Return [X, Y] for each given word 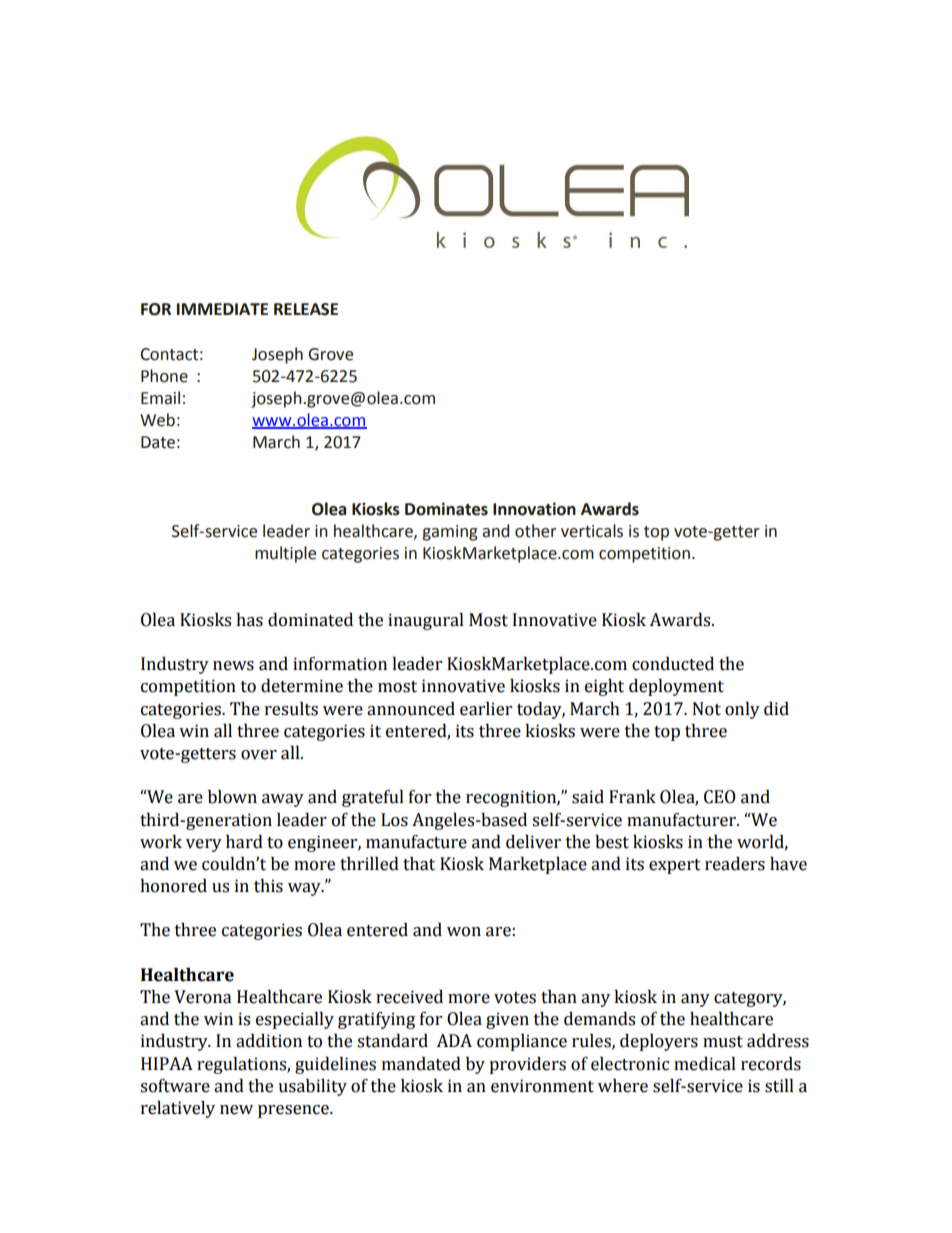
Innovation [534, 509]
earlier [486, 709]
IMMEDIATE [222, 309]
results [291, 709]
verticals [592, 531]
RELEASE [306, 309]
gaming [450, 533]
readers [735, 864]
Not [707, 709]
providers [527, 1065]
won [464, 932]
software [175, 1086]
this [268, 886]
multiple [285, 554]
